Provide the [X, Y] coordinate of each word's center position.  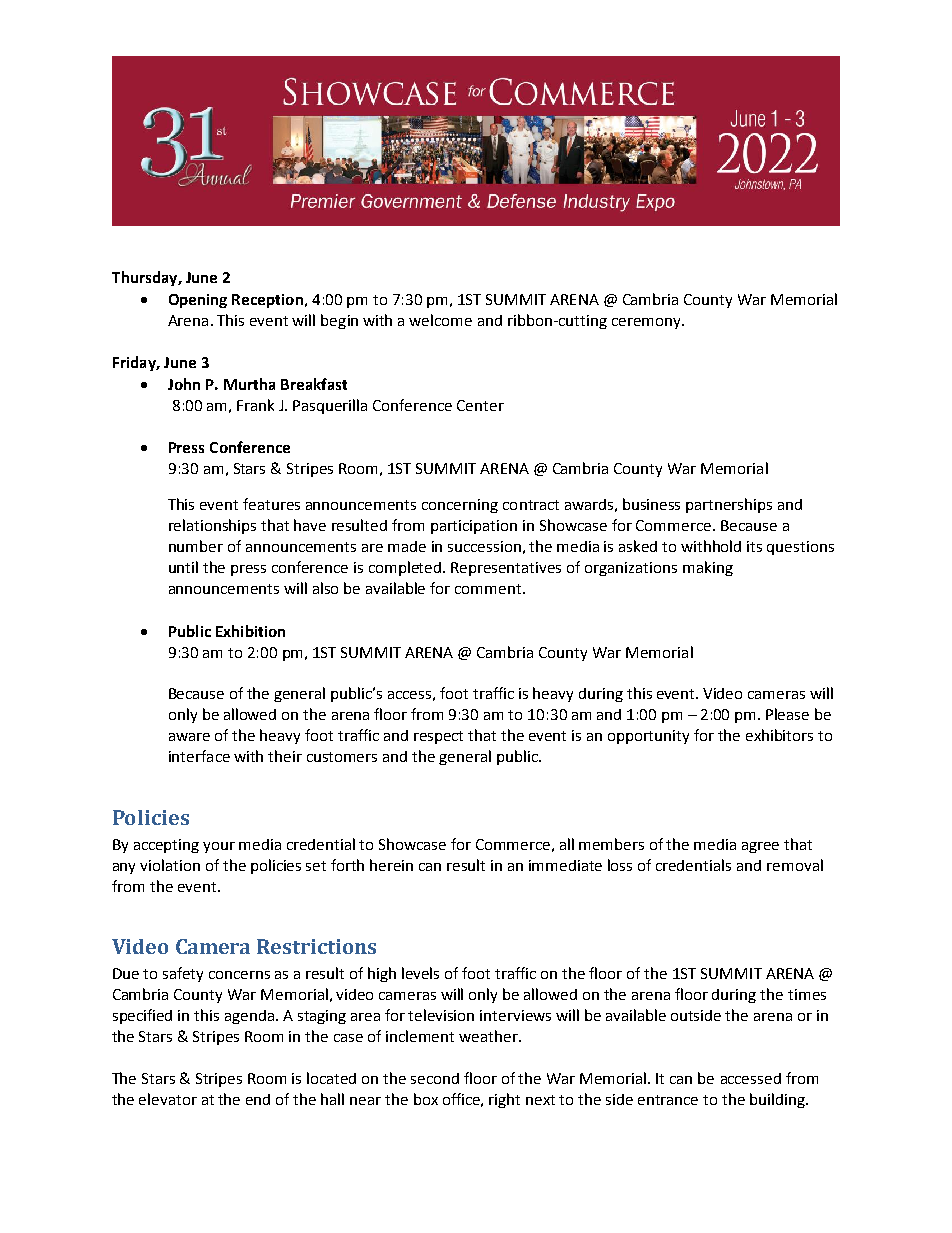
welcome [440, 320]
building [778, 1100]
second [435, 1078]
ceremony [647, 323]
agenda [249, 1017]
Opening [198, 301]
